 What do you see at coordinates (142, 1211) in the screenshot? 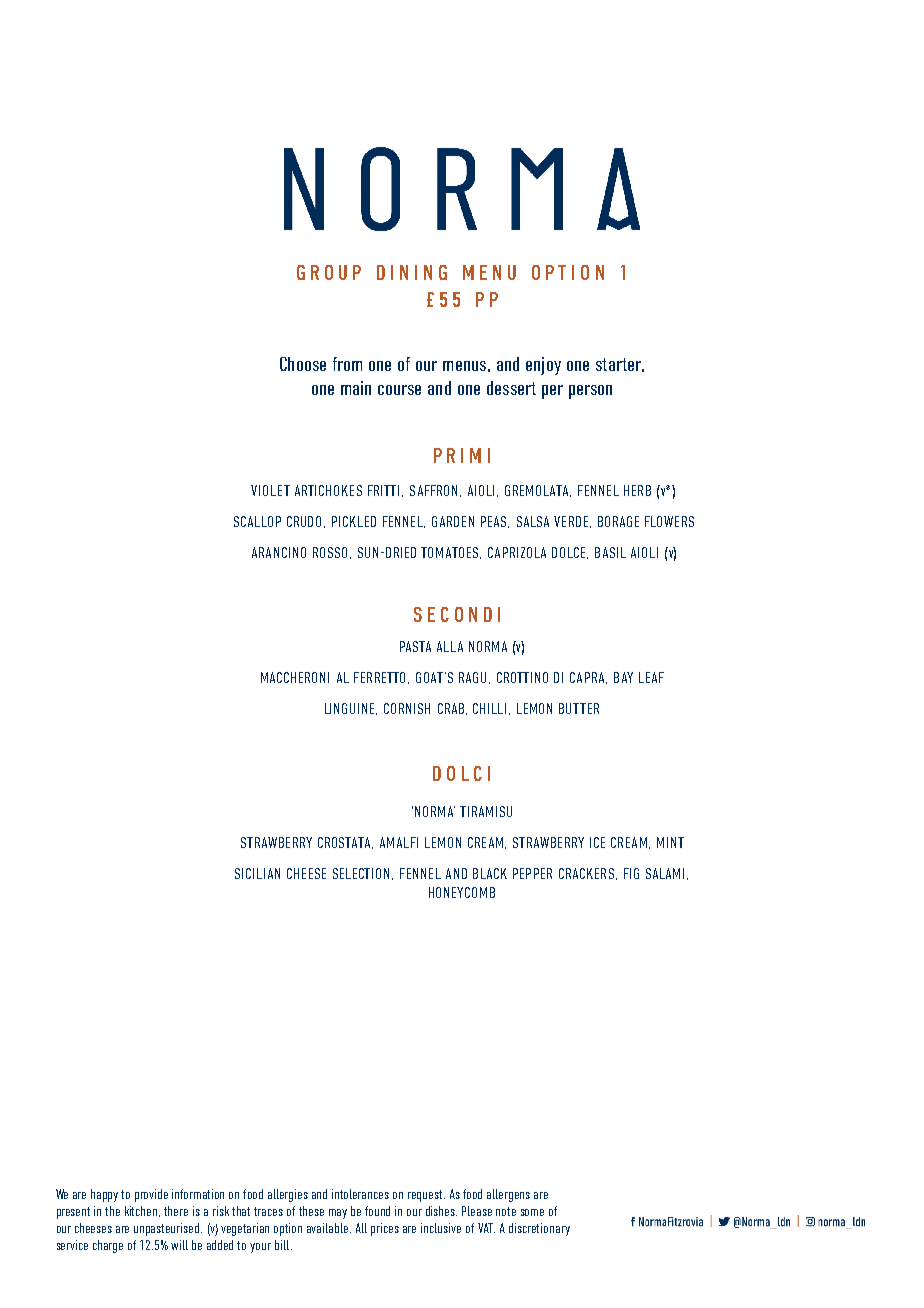
I see `kitchen` at bounding box center [142, 1211].
